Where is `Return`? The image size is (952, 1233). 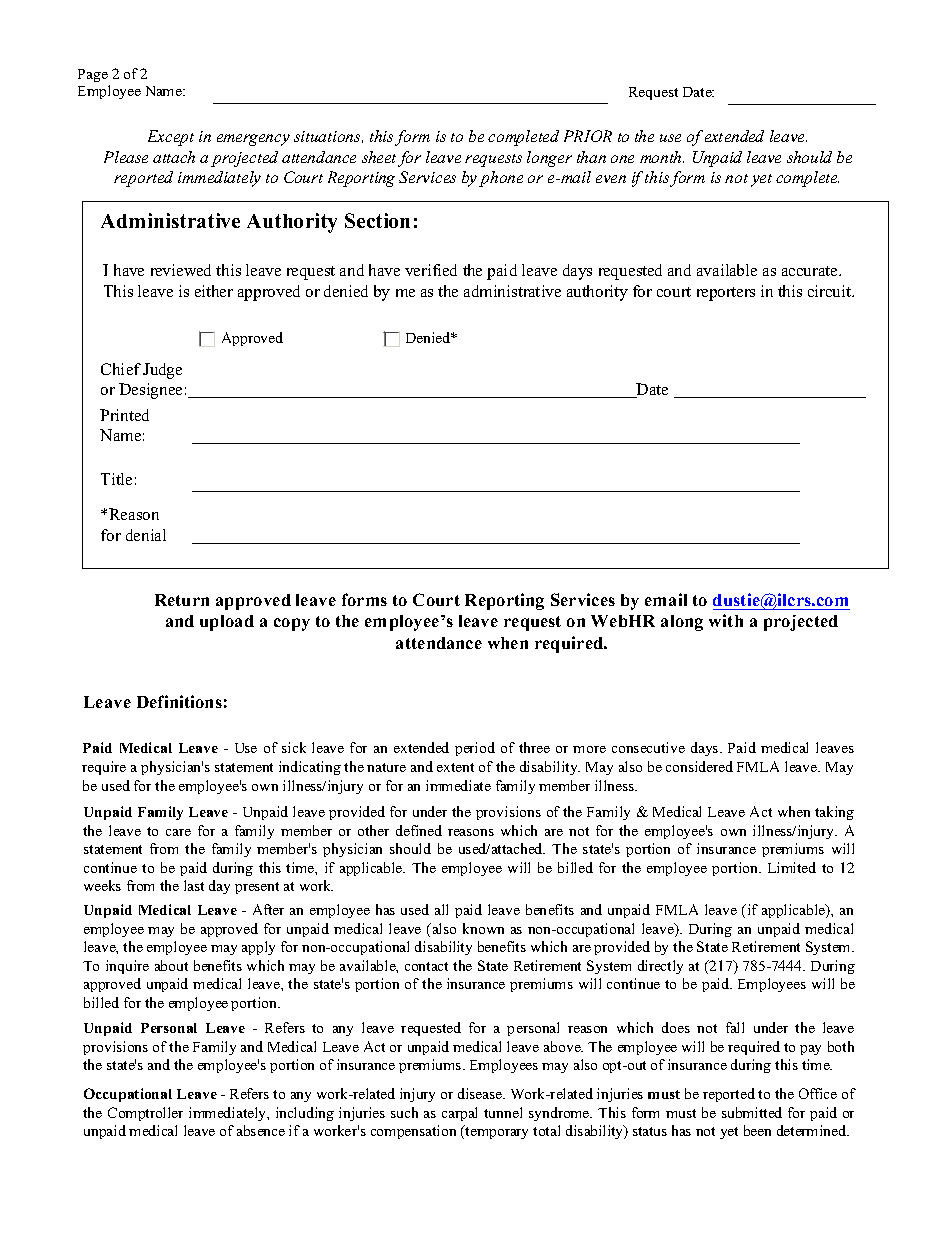
Return is located at coordinates (182, 600).
